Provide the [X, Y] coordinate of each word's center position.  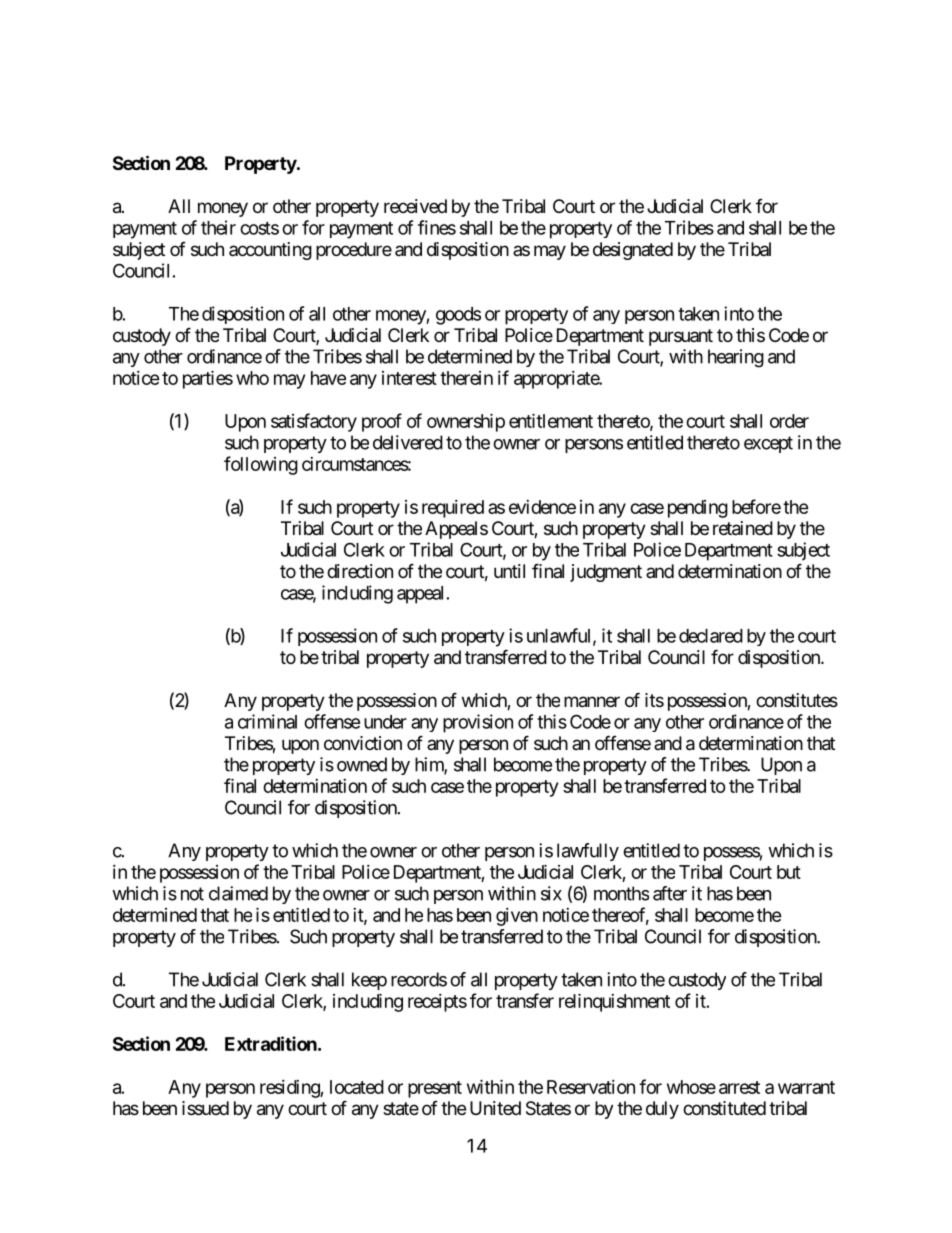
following [261, 465]
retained [743, 528]
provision [478, 723]
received [415, 206]
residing [290, 1089]
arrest [739, 1087]
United [495, 1108]
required [453, 509]
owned [362, 764]
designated [633, 251]
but [789, 872]
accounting [270, 251]
